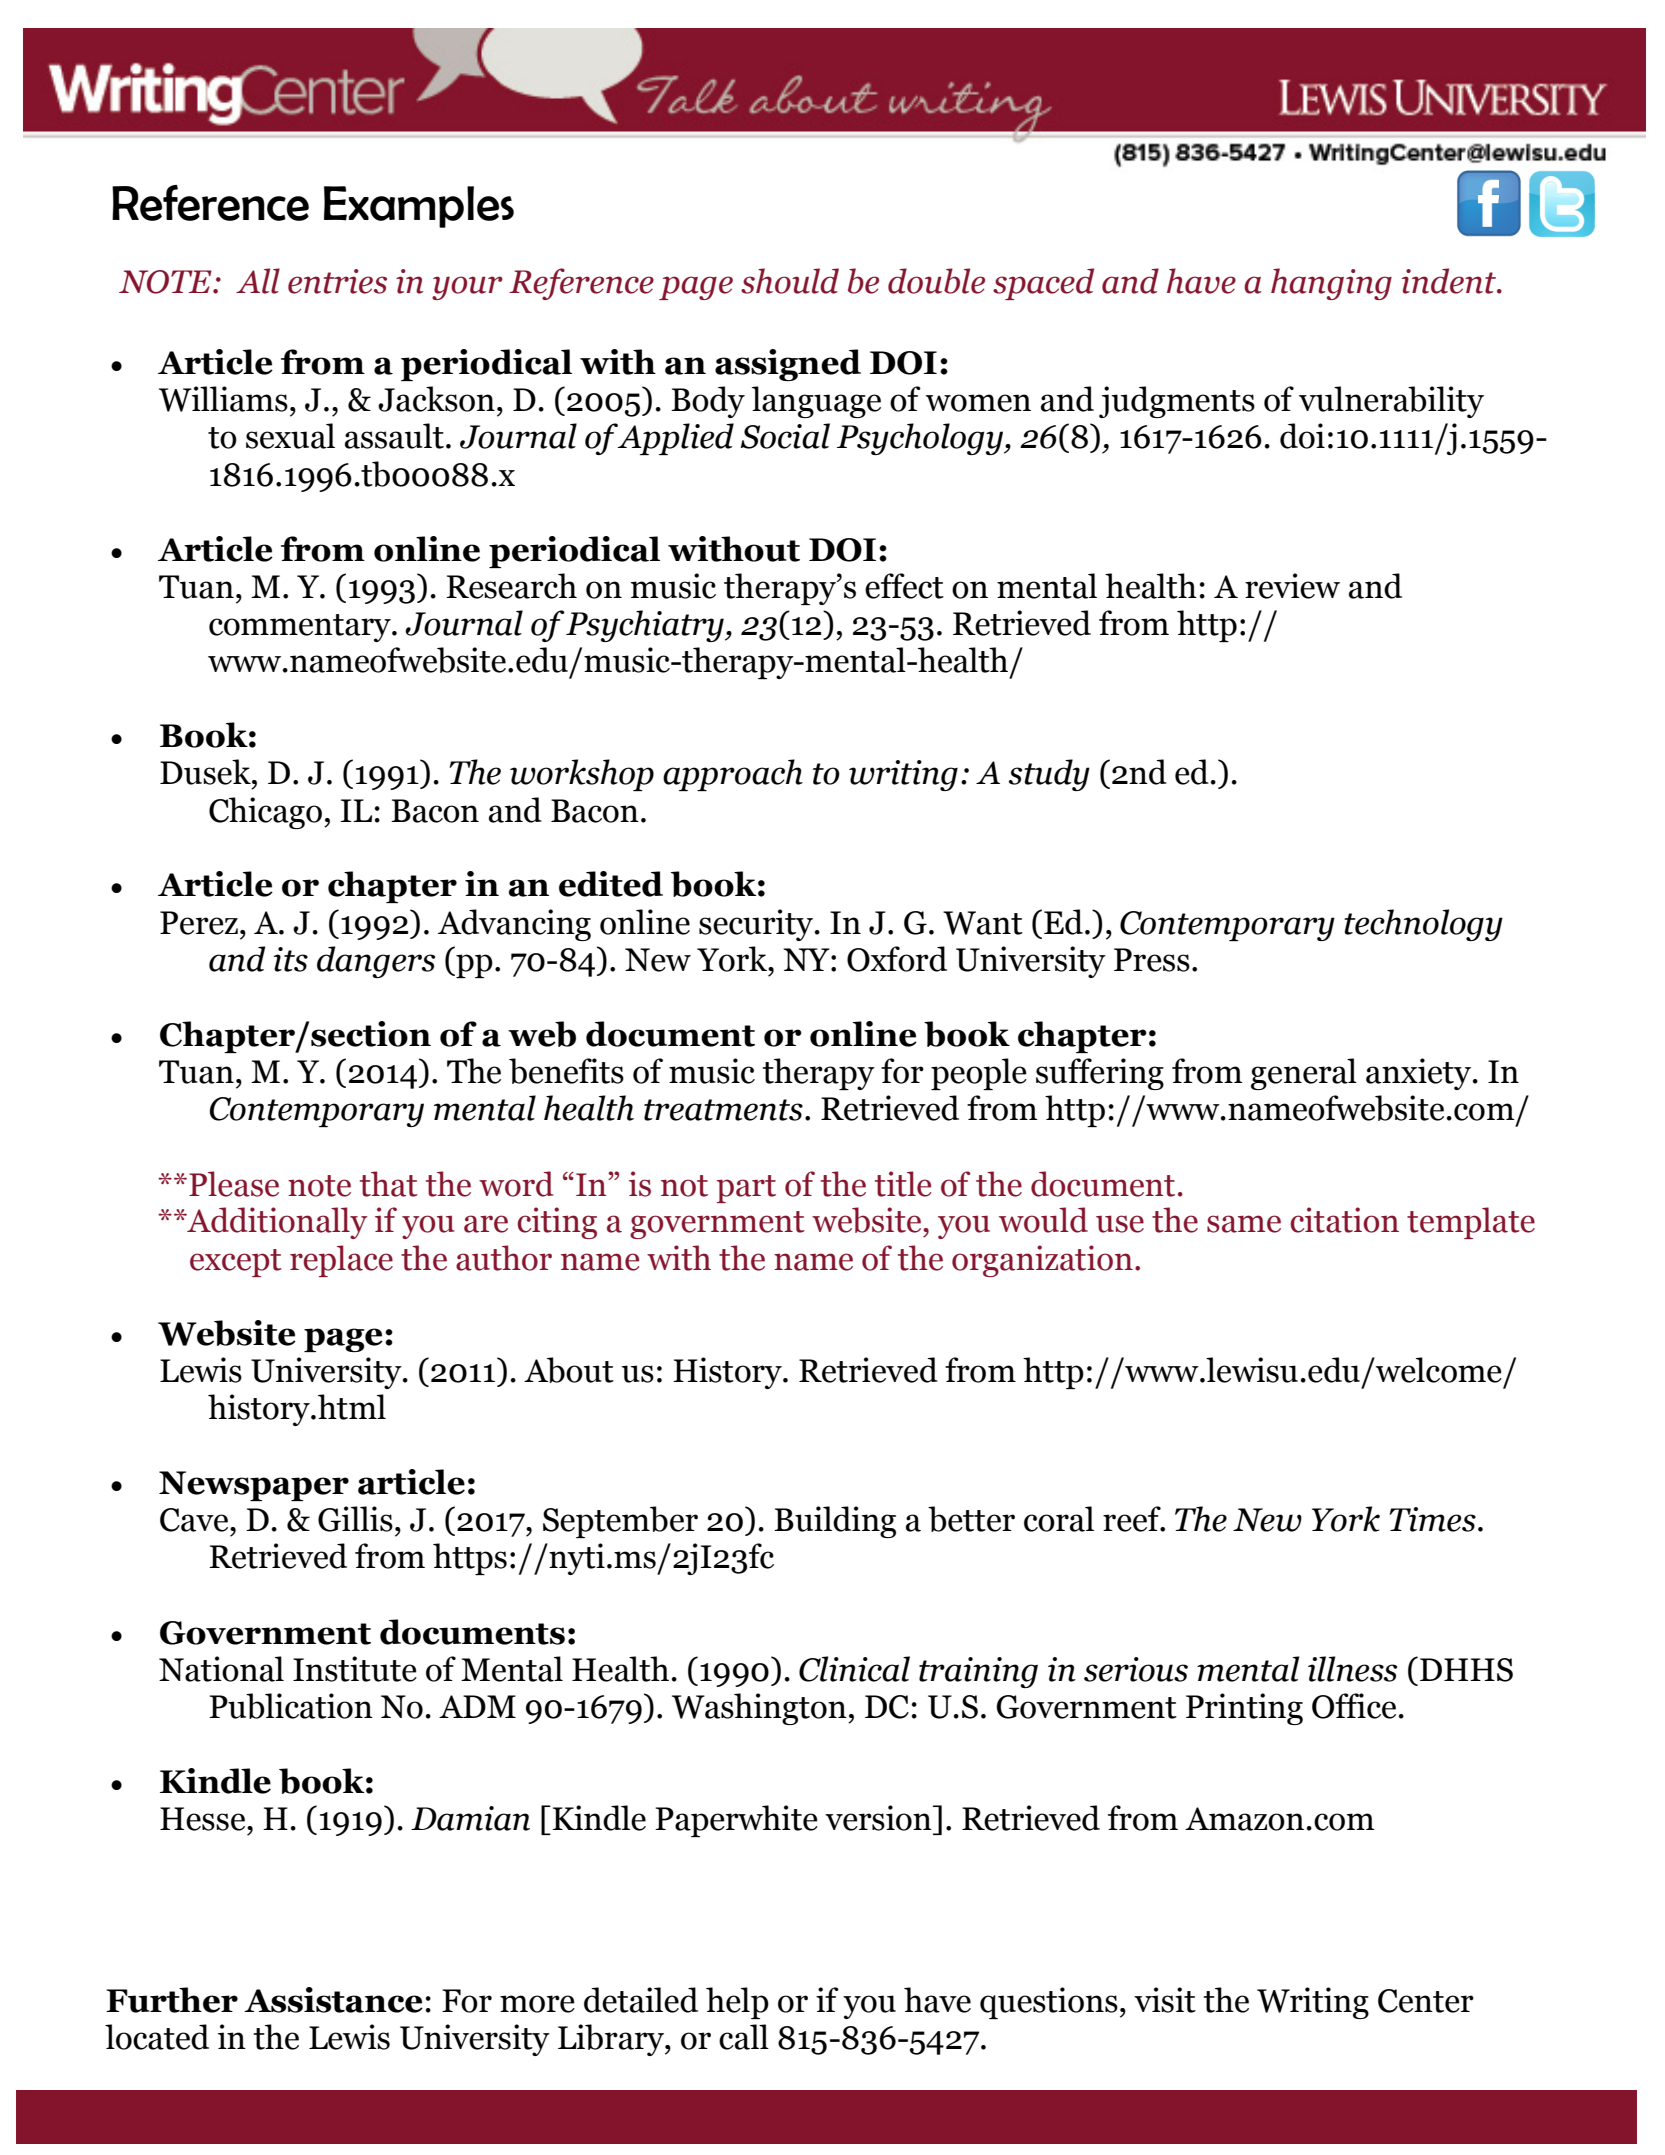  Describe the element at coordinates (790, 281) in the screenshot. I see `should` at that location.
